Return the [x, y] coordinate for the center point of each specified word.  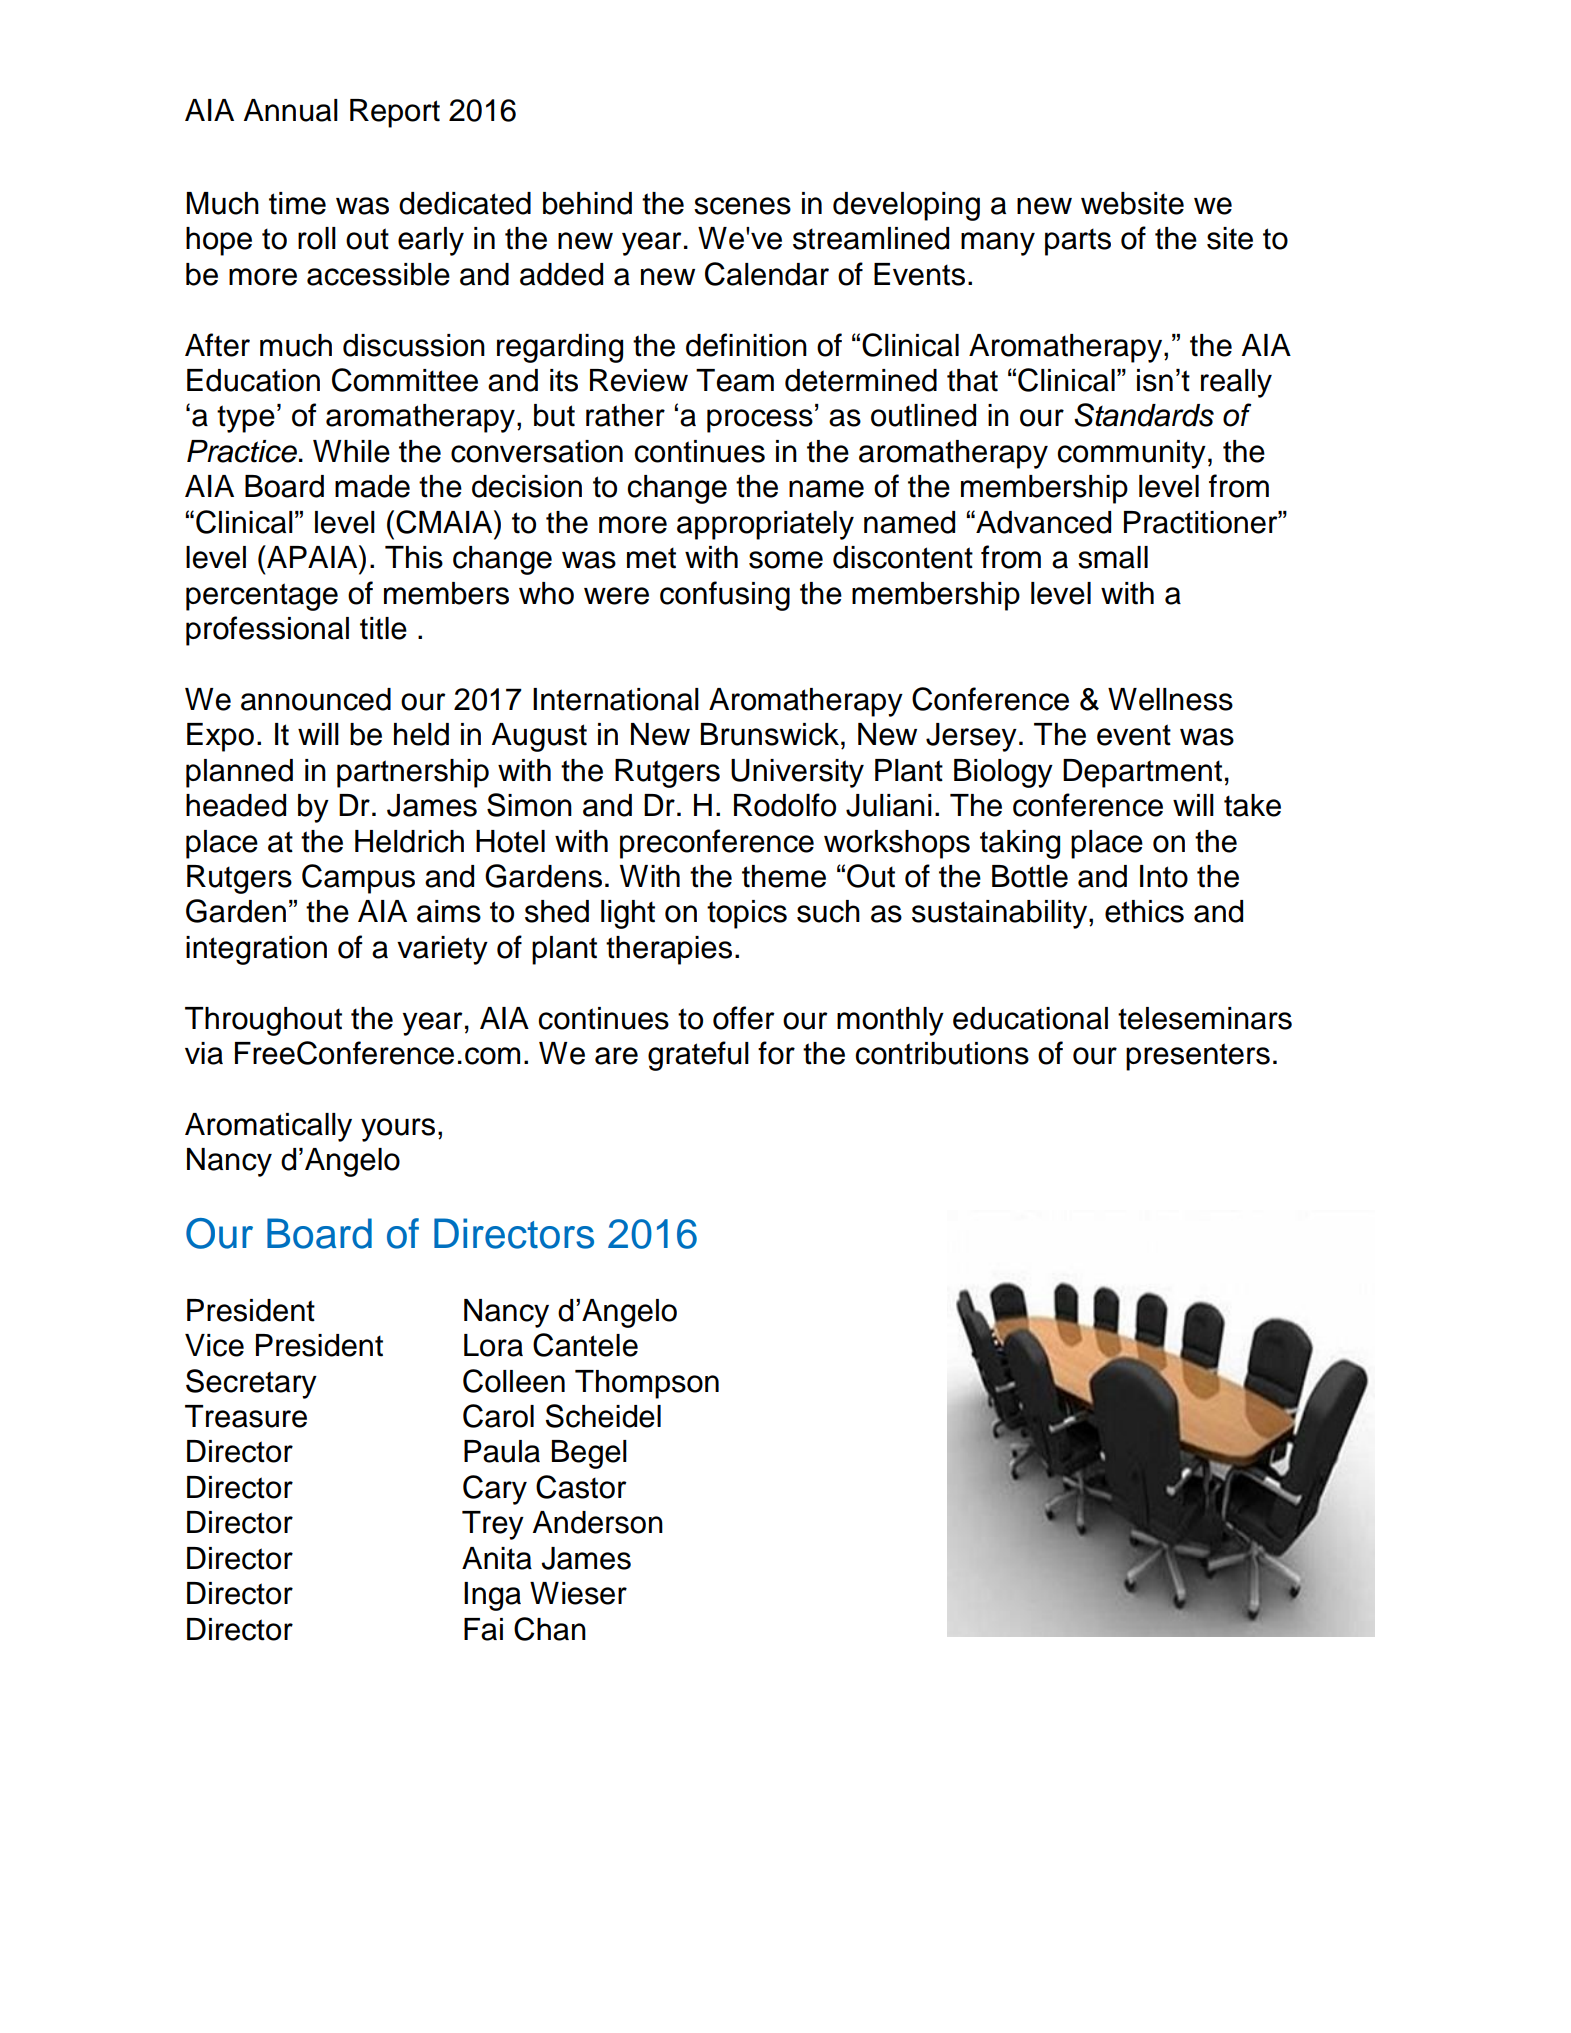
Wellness [1170, 699]
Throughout [263, 1021]
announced [316, 699]
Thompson [647, 1384]
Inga [492, 1596]
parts [1078, 242]
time [297, 203]
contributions [942, 1053]
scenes [742, 206]
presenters [1198, 1057]
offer [744, 1018]
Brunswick [770, 734]
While [351, 451]
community [1131, 454]
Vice [214, 1345]
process [760, 421]
